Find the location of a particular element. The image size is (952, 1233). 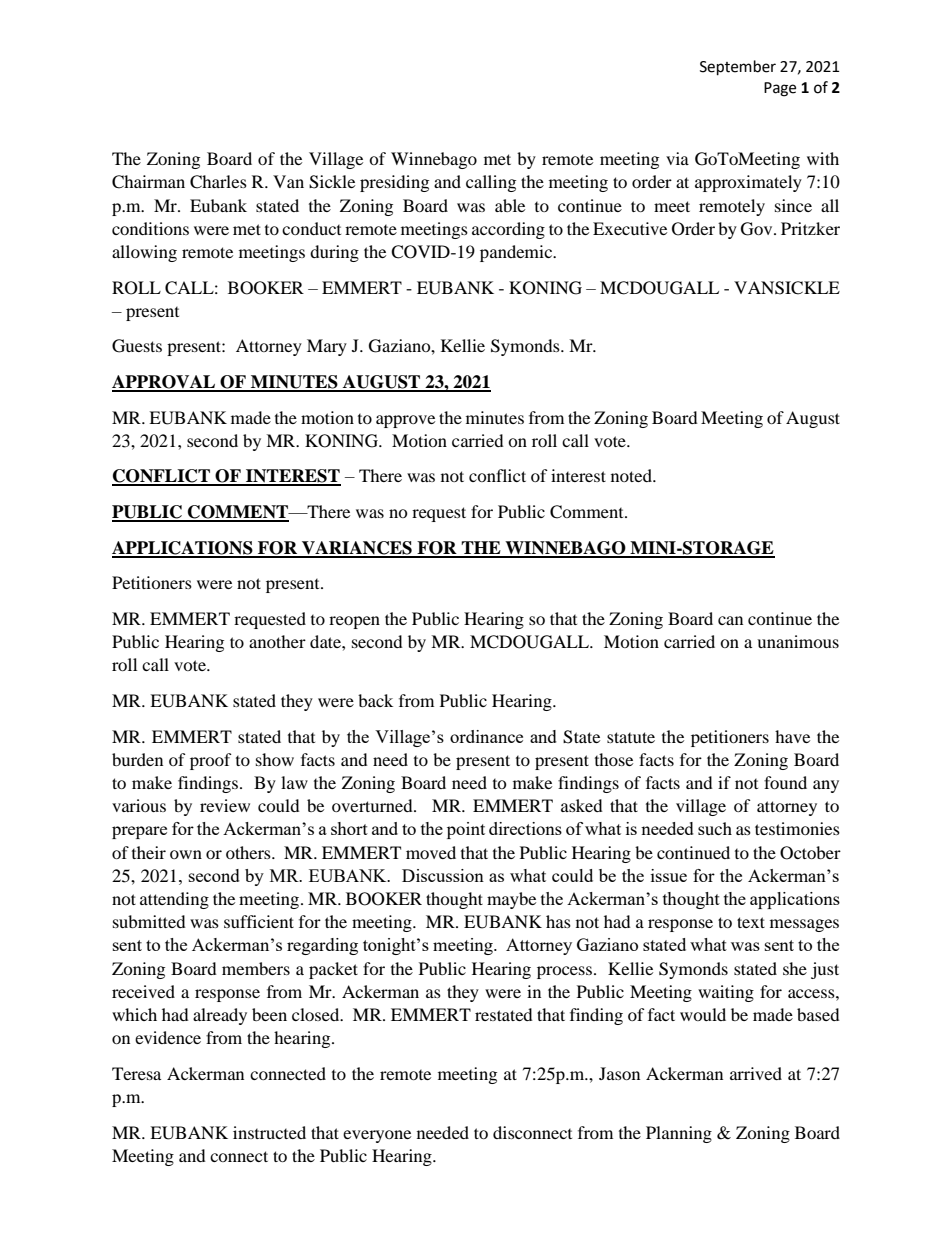

instructed is located at coordinates (269, 1132).
